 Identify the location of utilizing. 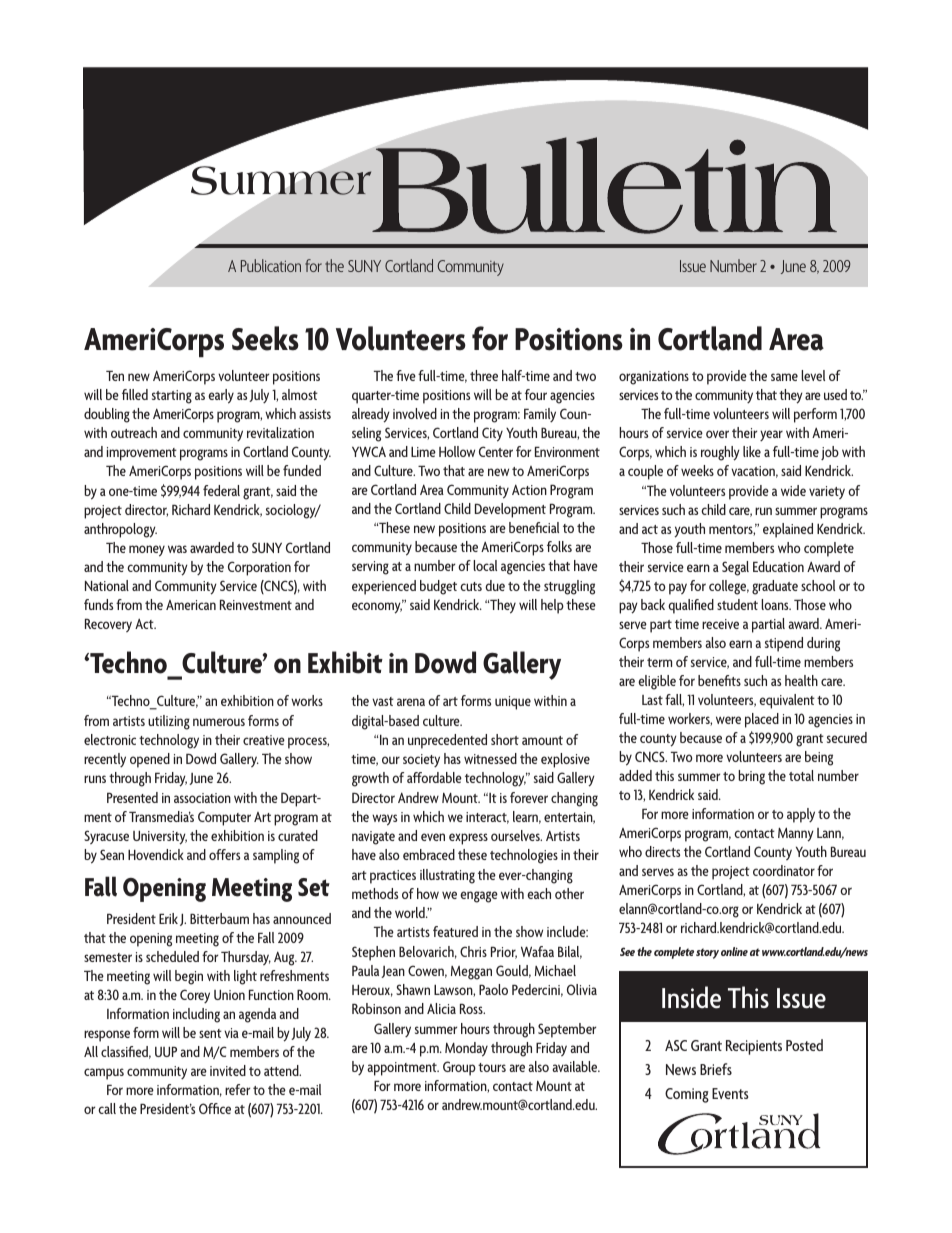
(169, 722).
